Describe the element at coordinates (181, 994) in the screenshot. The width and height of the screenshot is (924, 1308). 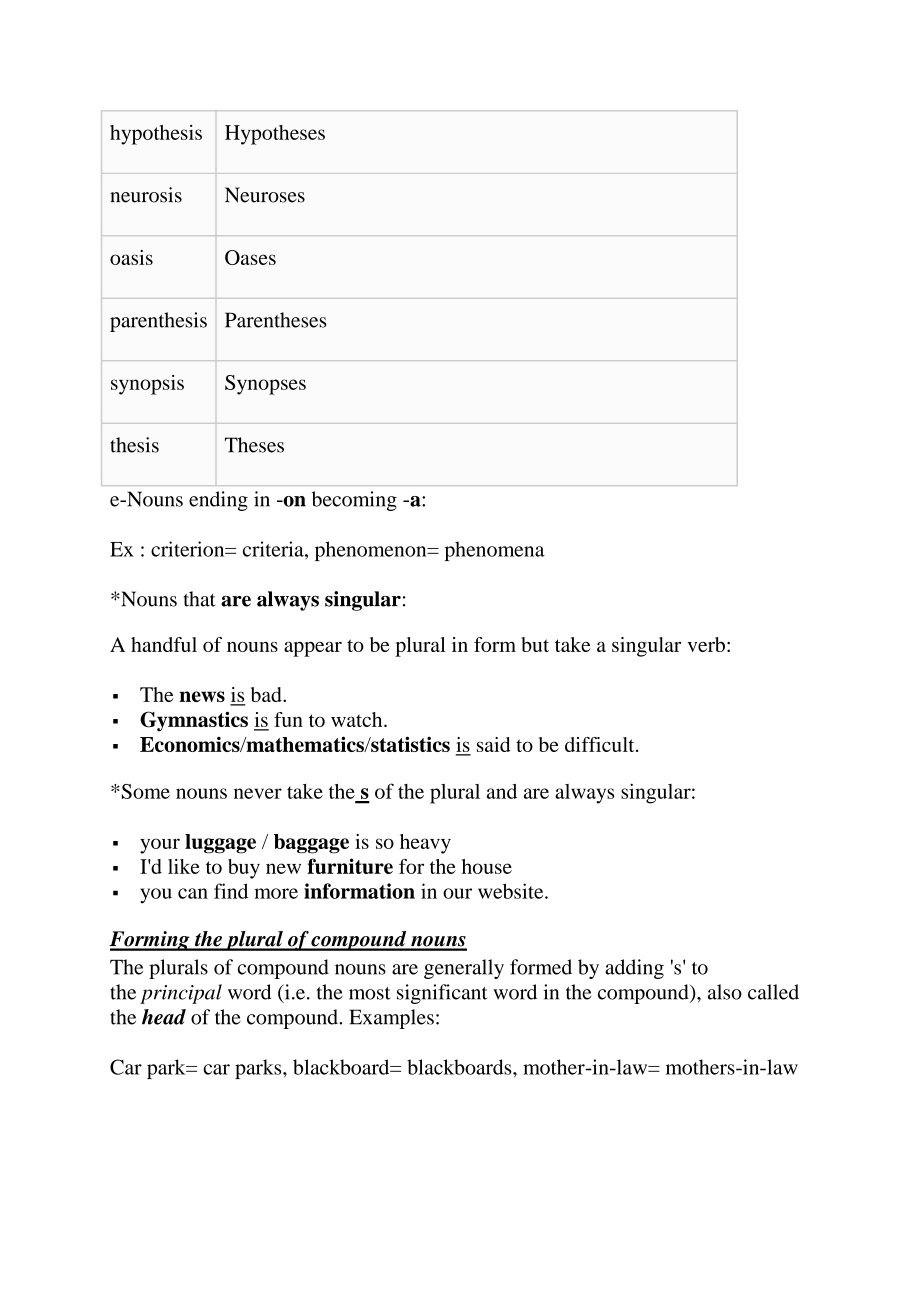
I see `principal` at that location.
